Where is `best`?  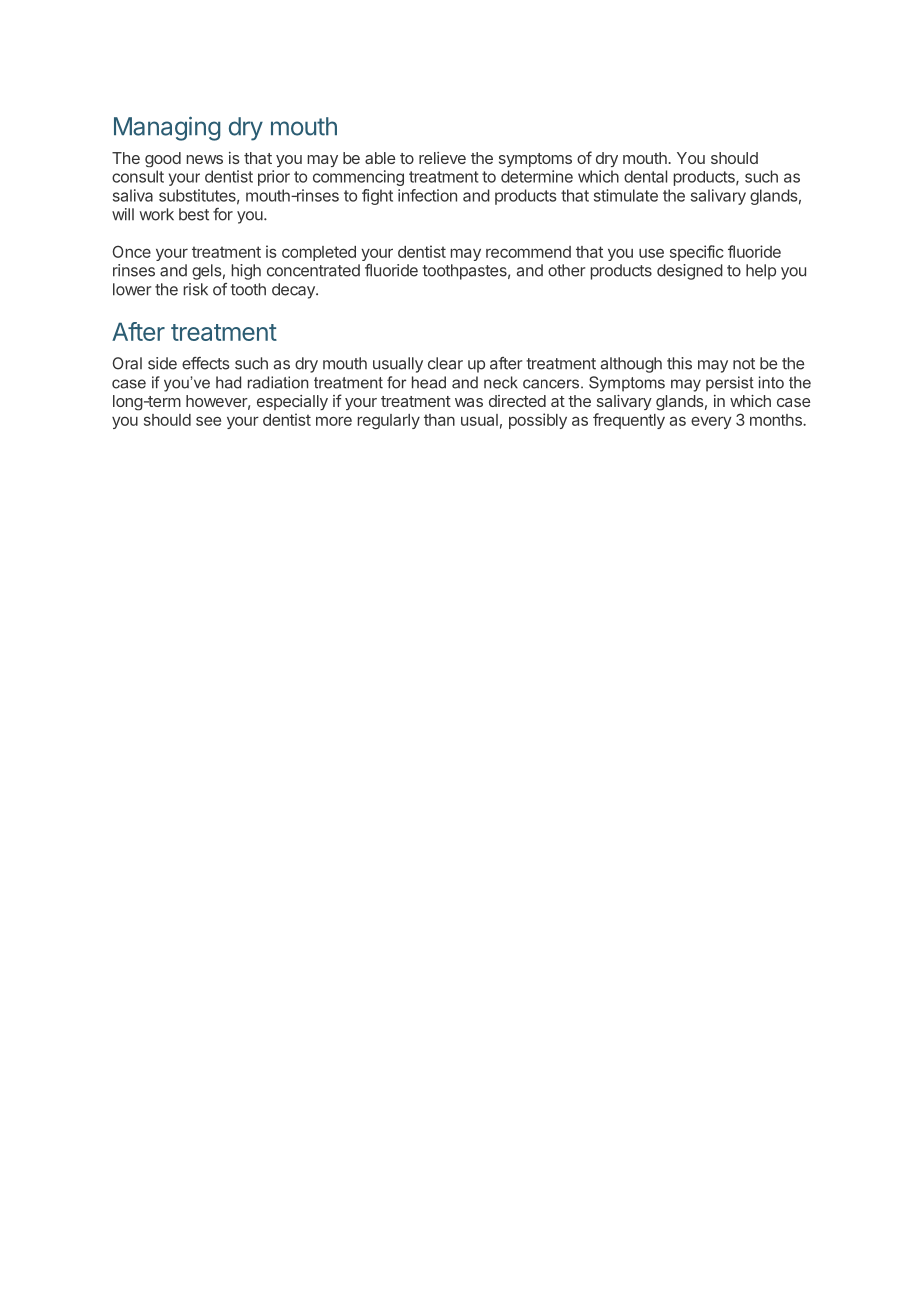 best is located at coordinates (194, 214).
